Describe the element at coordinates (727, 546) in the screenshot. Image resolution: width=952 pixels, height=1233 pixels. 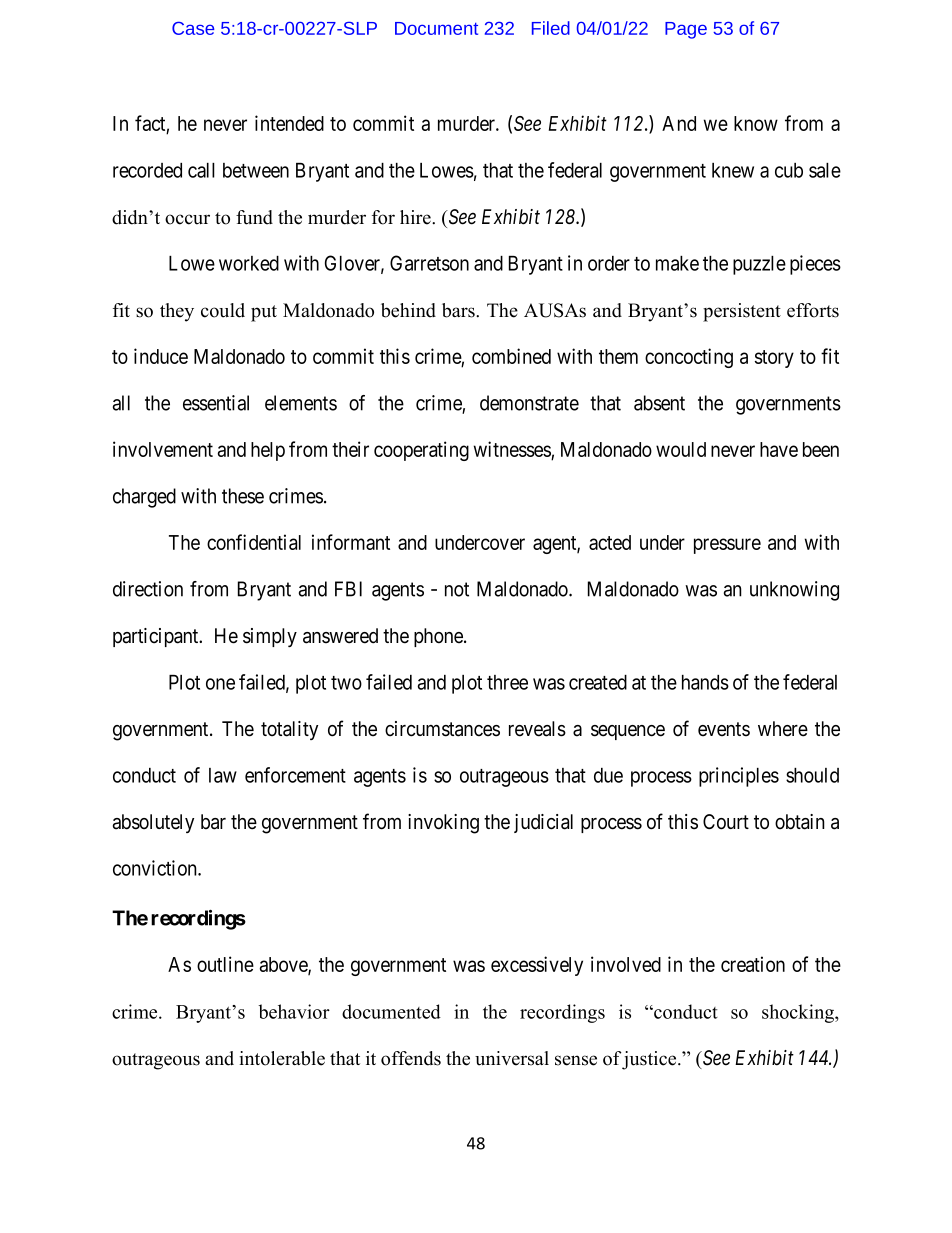
I see `pressure` at that location.
